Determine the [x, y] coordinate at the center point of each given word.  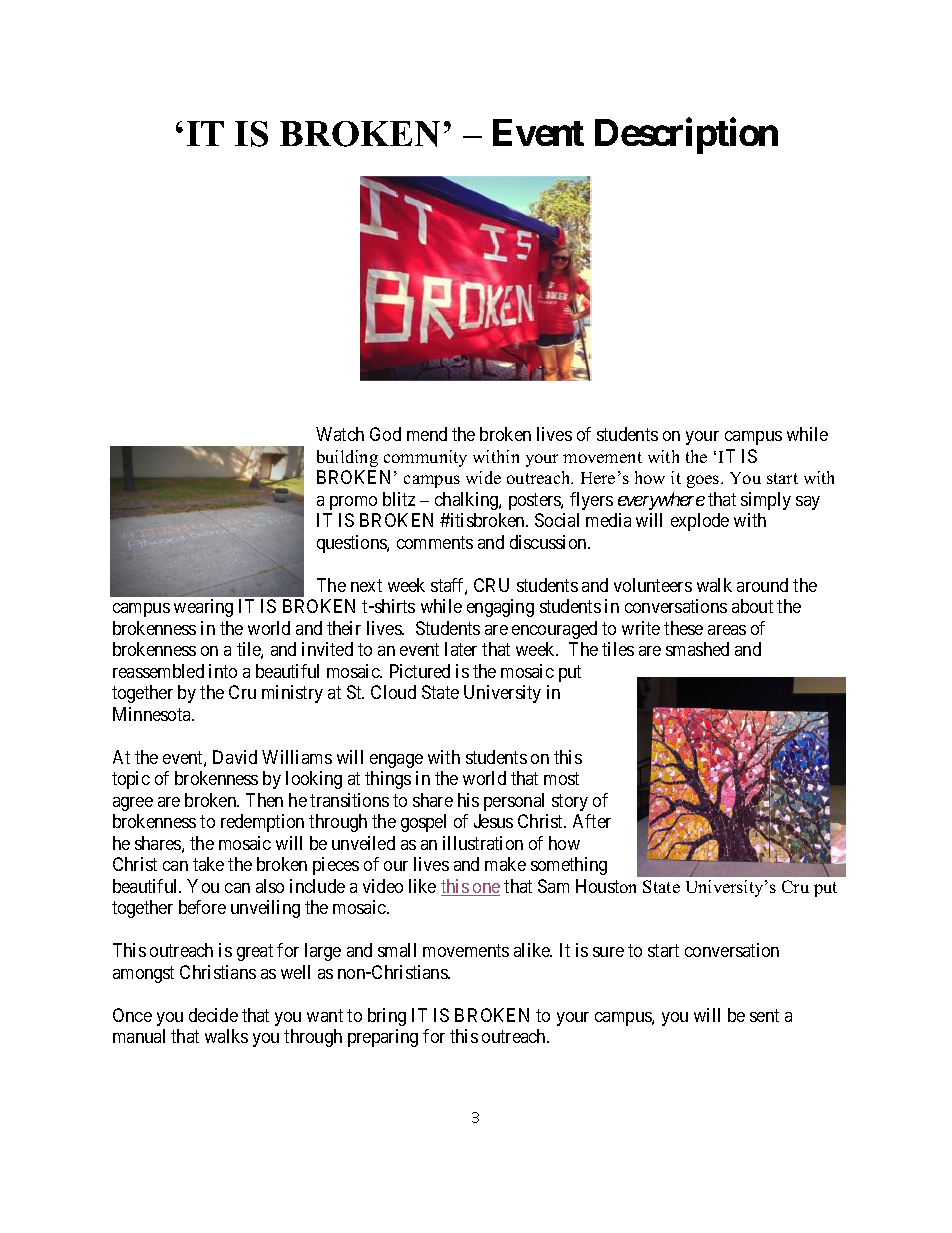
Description [686, 136]
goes [704, 481]
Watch [340, 434]
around [762, 585]
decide [213, 1015]
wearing [203, 608]
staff [449, 586]
